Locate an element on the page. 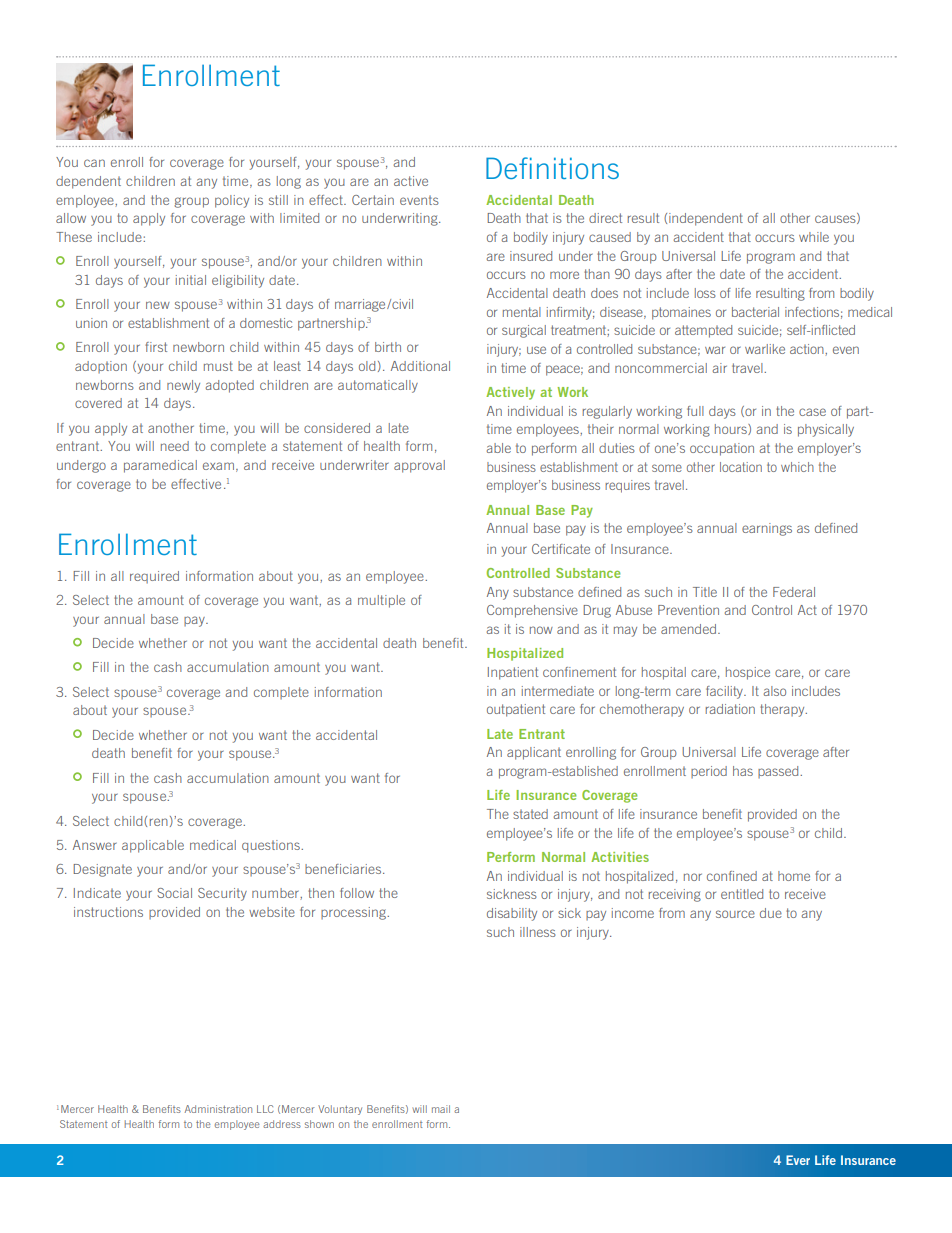  while is located at coordinates (814, 237).
